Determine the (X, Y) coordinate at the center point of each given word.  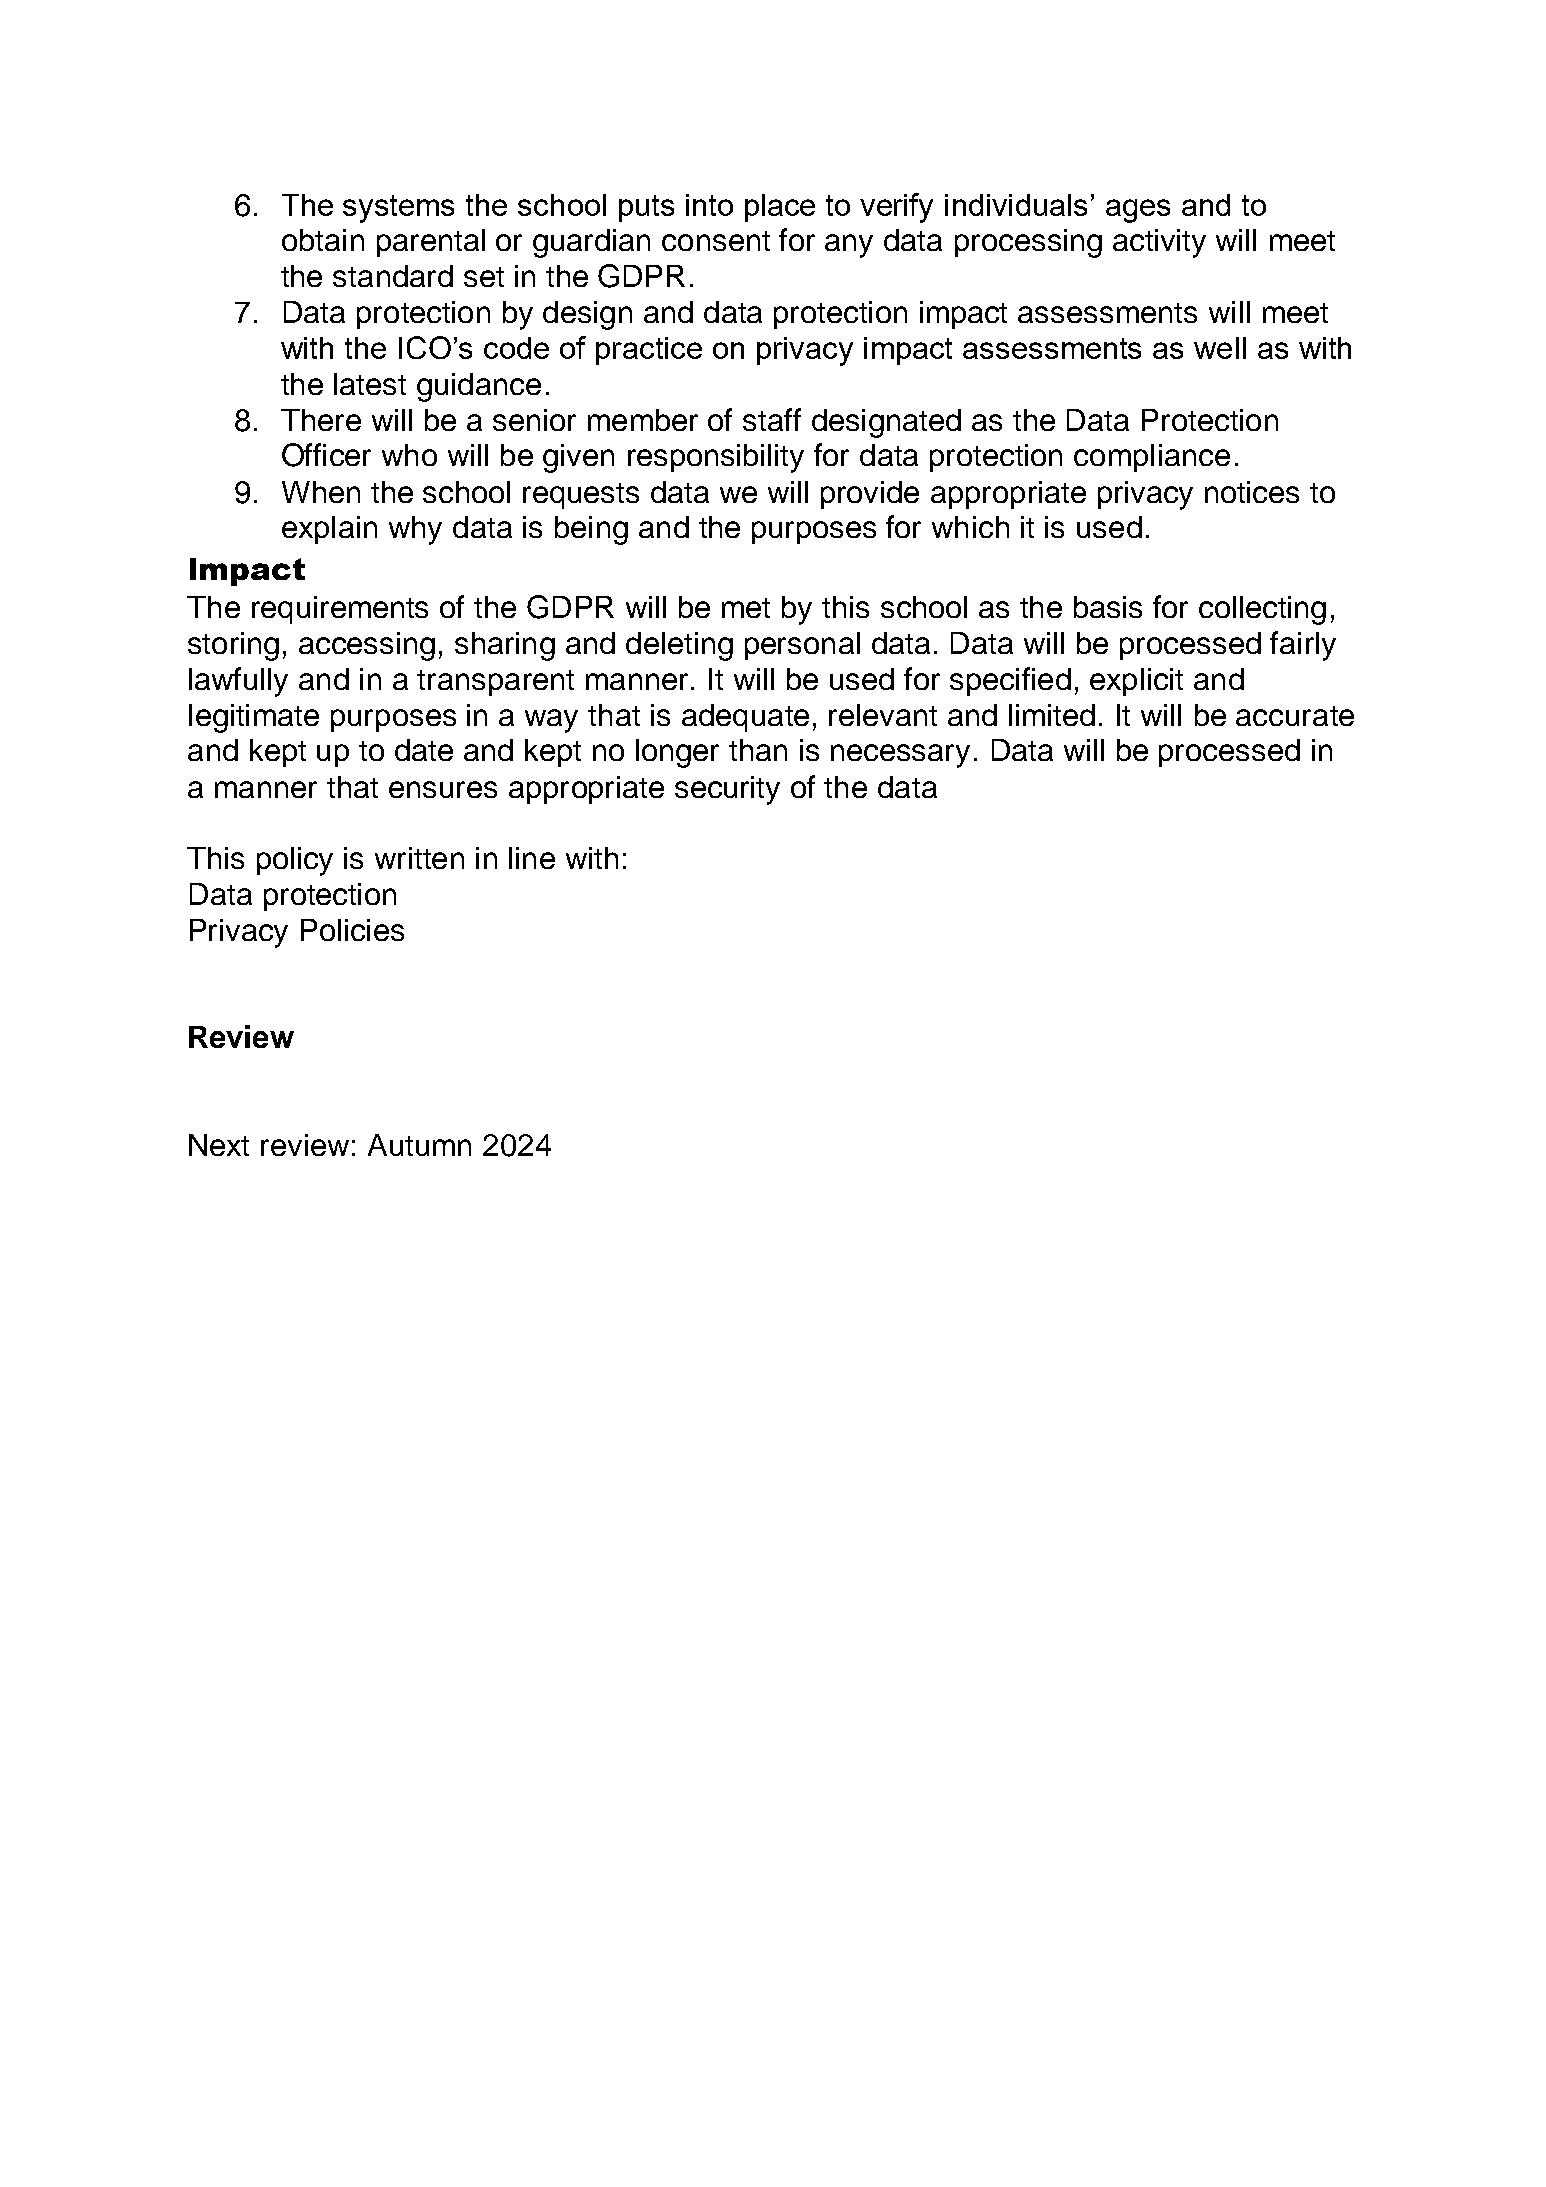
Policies (352, 930)
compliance (1152, 458)
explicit (1136, 682)
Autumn (419, 1145)
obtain (323, 240)
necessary (900, 756)
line (532, 858)
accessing (367, 646)
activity (1159, 243)
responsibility (716, 458)
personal (802, 646)
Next (219, 1145)
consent (716, 241)
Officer (326, 455)
